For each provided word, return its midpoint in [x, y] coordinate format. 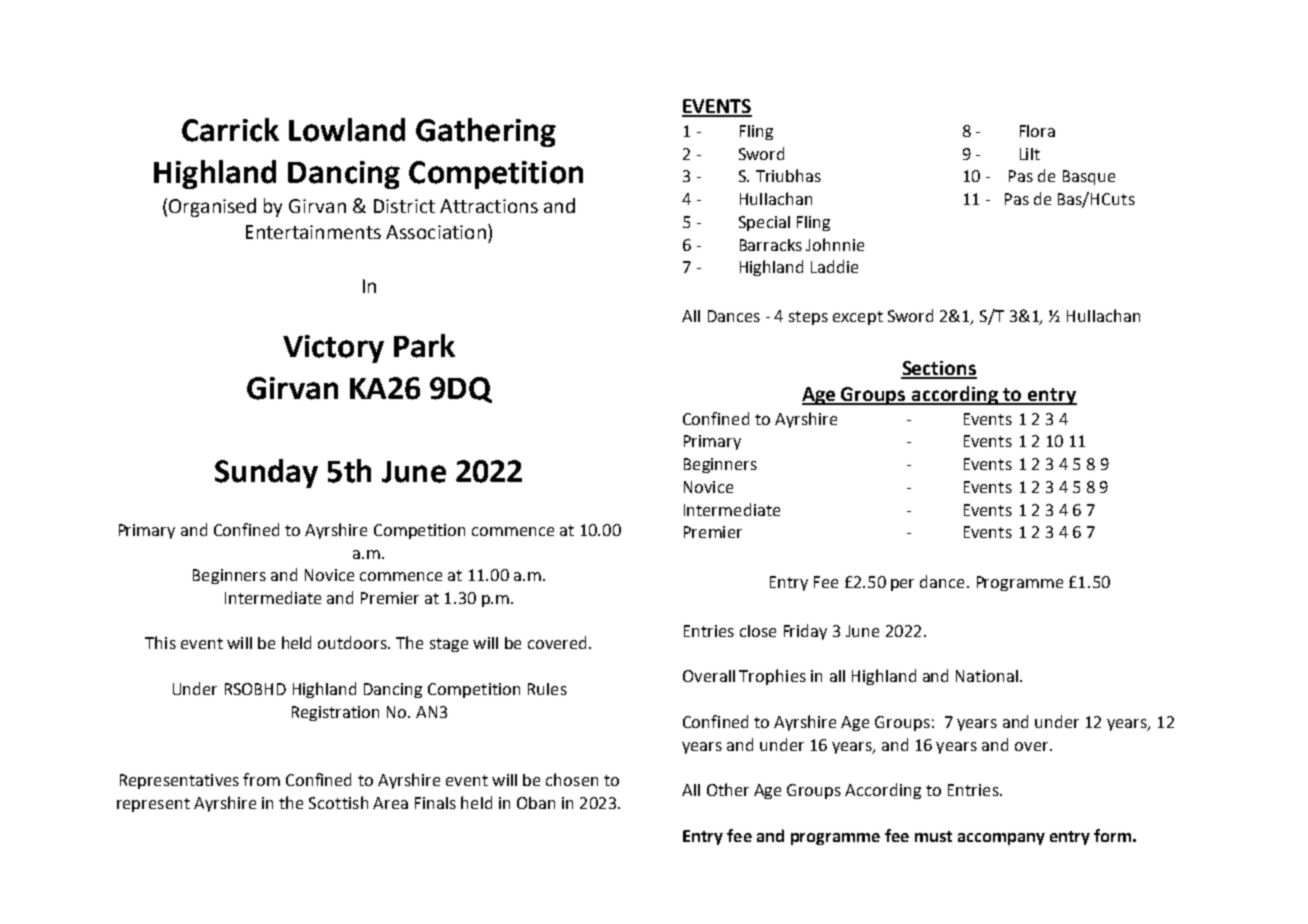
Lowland [347, 130]
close [758, 631]
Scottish [338, 802]
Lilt [1030, 154]
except [858, 318]
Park [424, 346]
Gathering [486, 132]
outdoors [353, 642]
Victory [333, 349]
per [902, 585]
